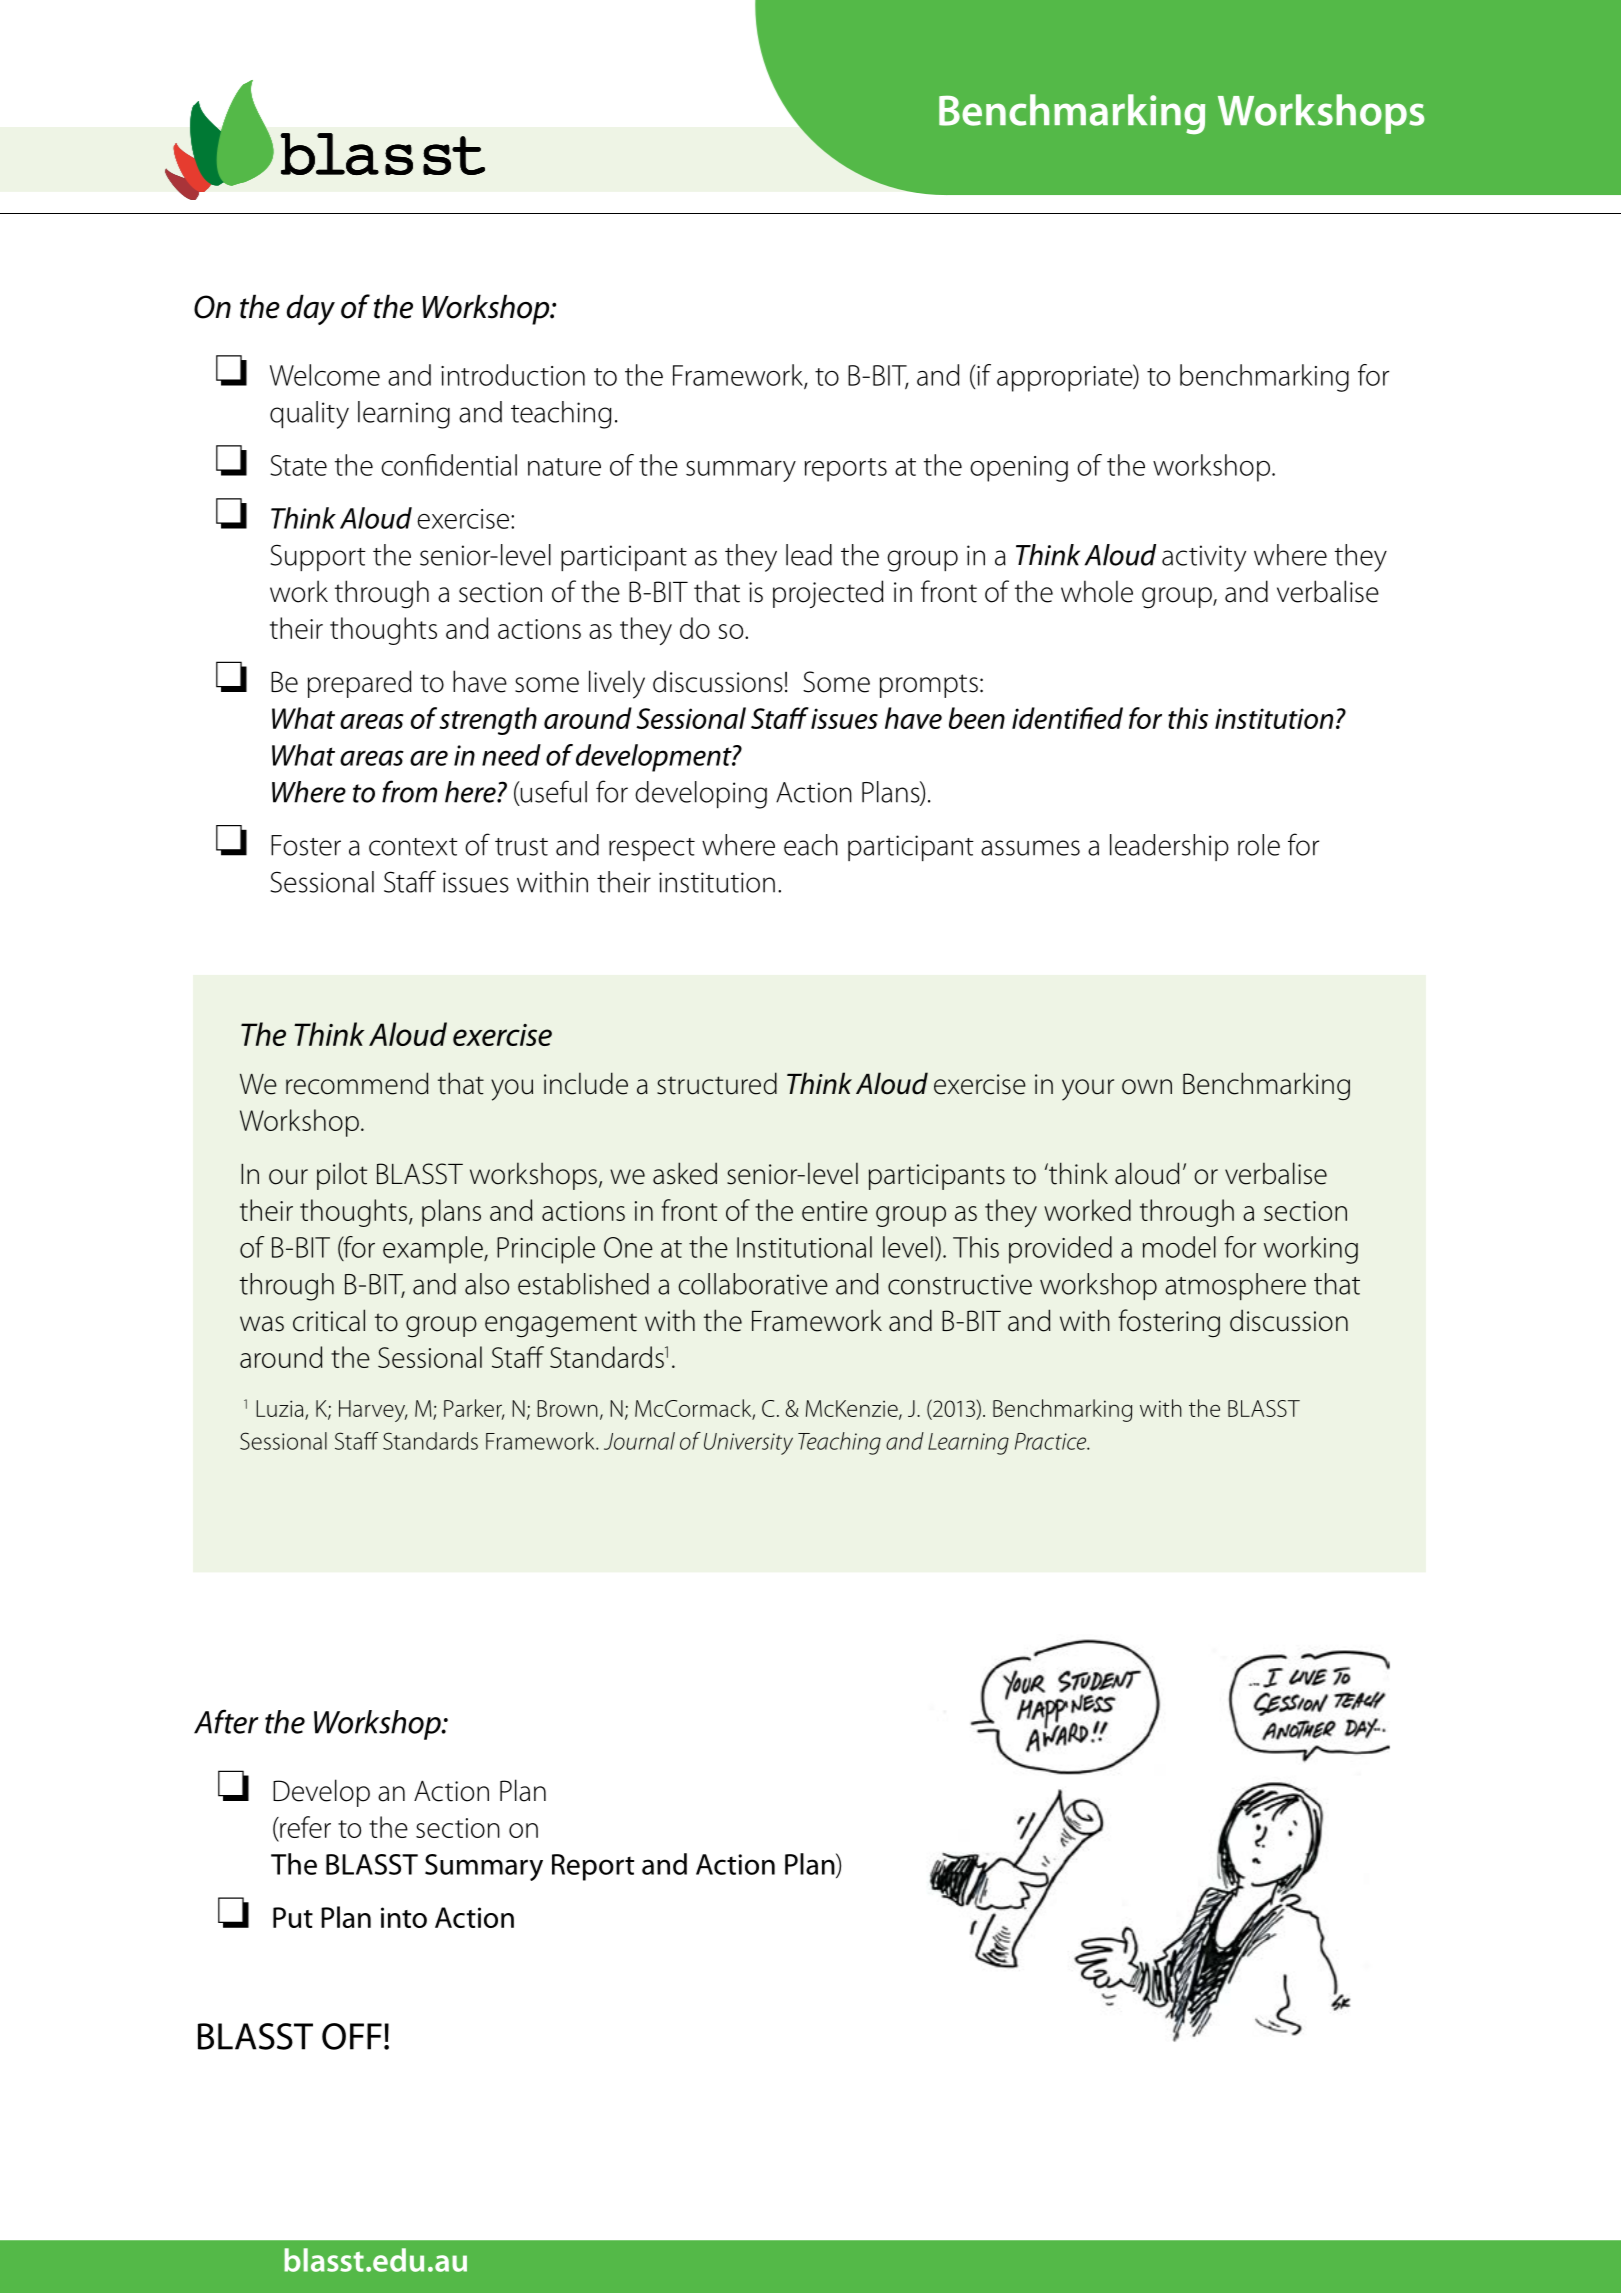  What do you see at coordinates (1030, 848) in the page?
I see `assumes` at bounding box center [1030, 848].
